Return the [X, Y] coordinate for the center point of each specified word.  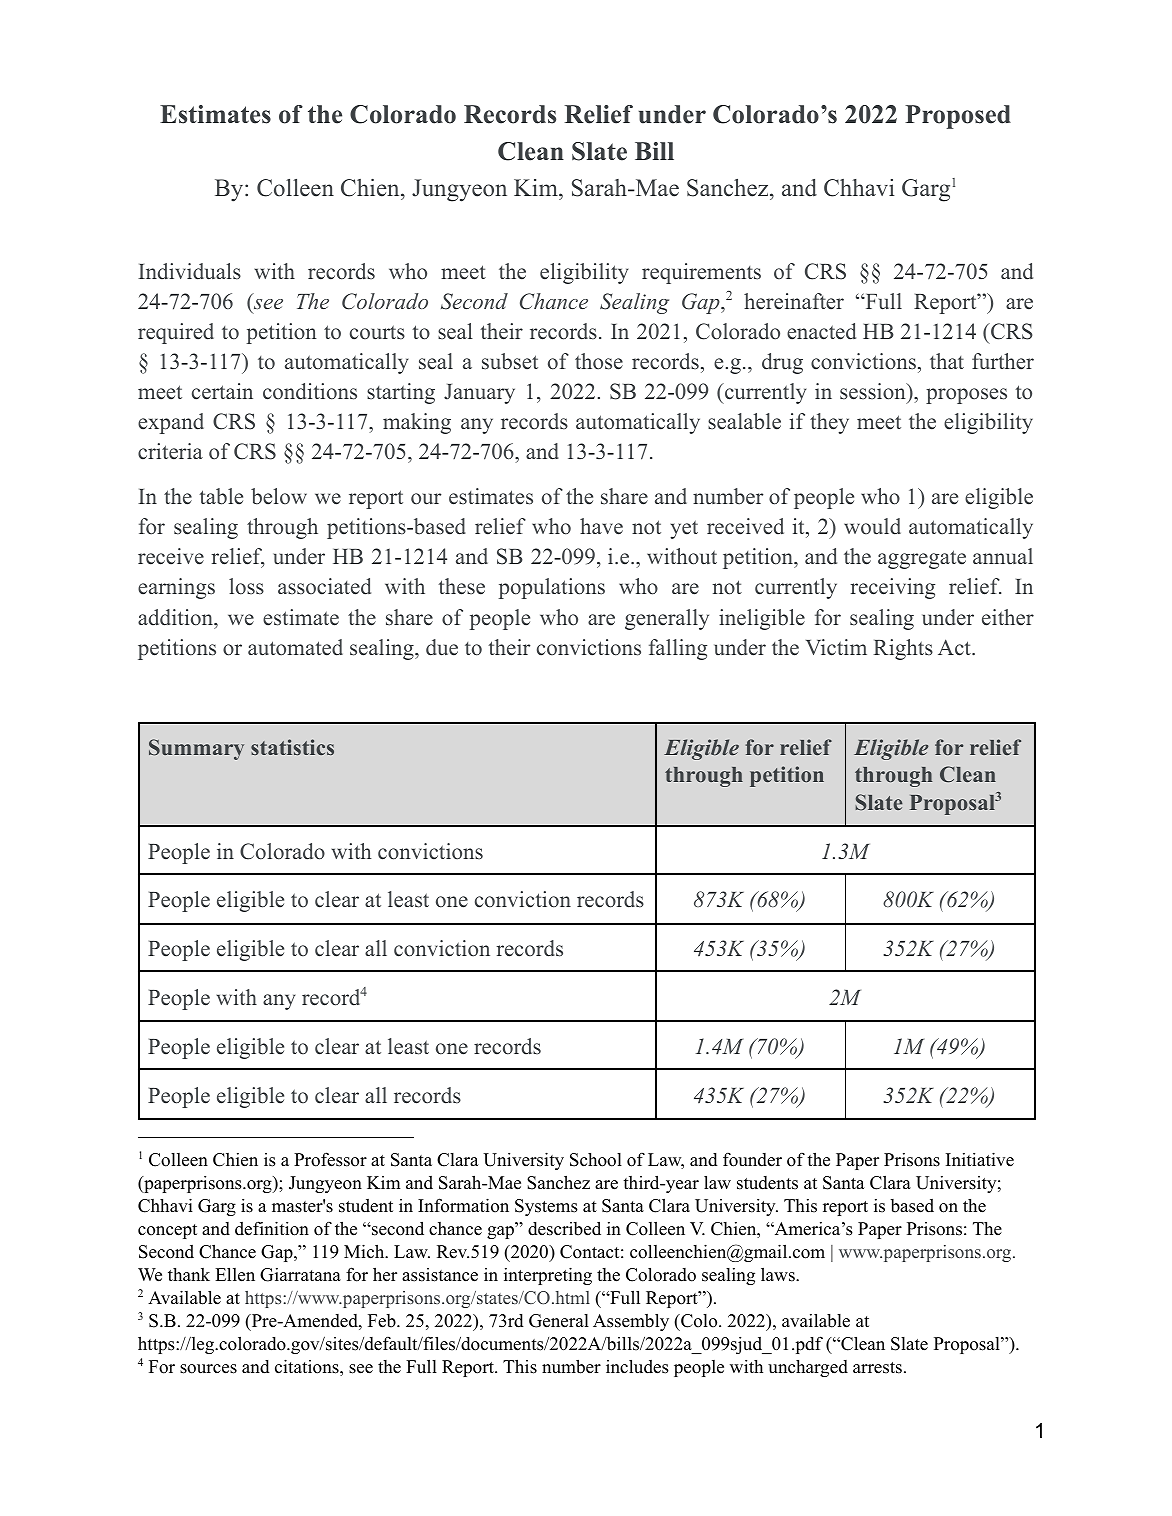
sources [208, 1369]
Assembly [631, 1322]
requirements [701, 273]
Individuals [189, 271]
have [601, 526]
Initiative [980, 1159]
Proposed [958, 117]
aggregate [922, 559]
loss [246, 586]
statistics [292, 747]
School [596, 1160]
